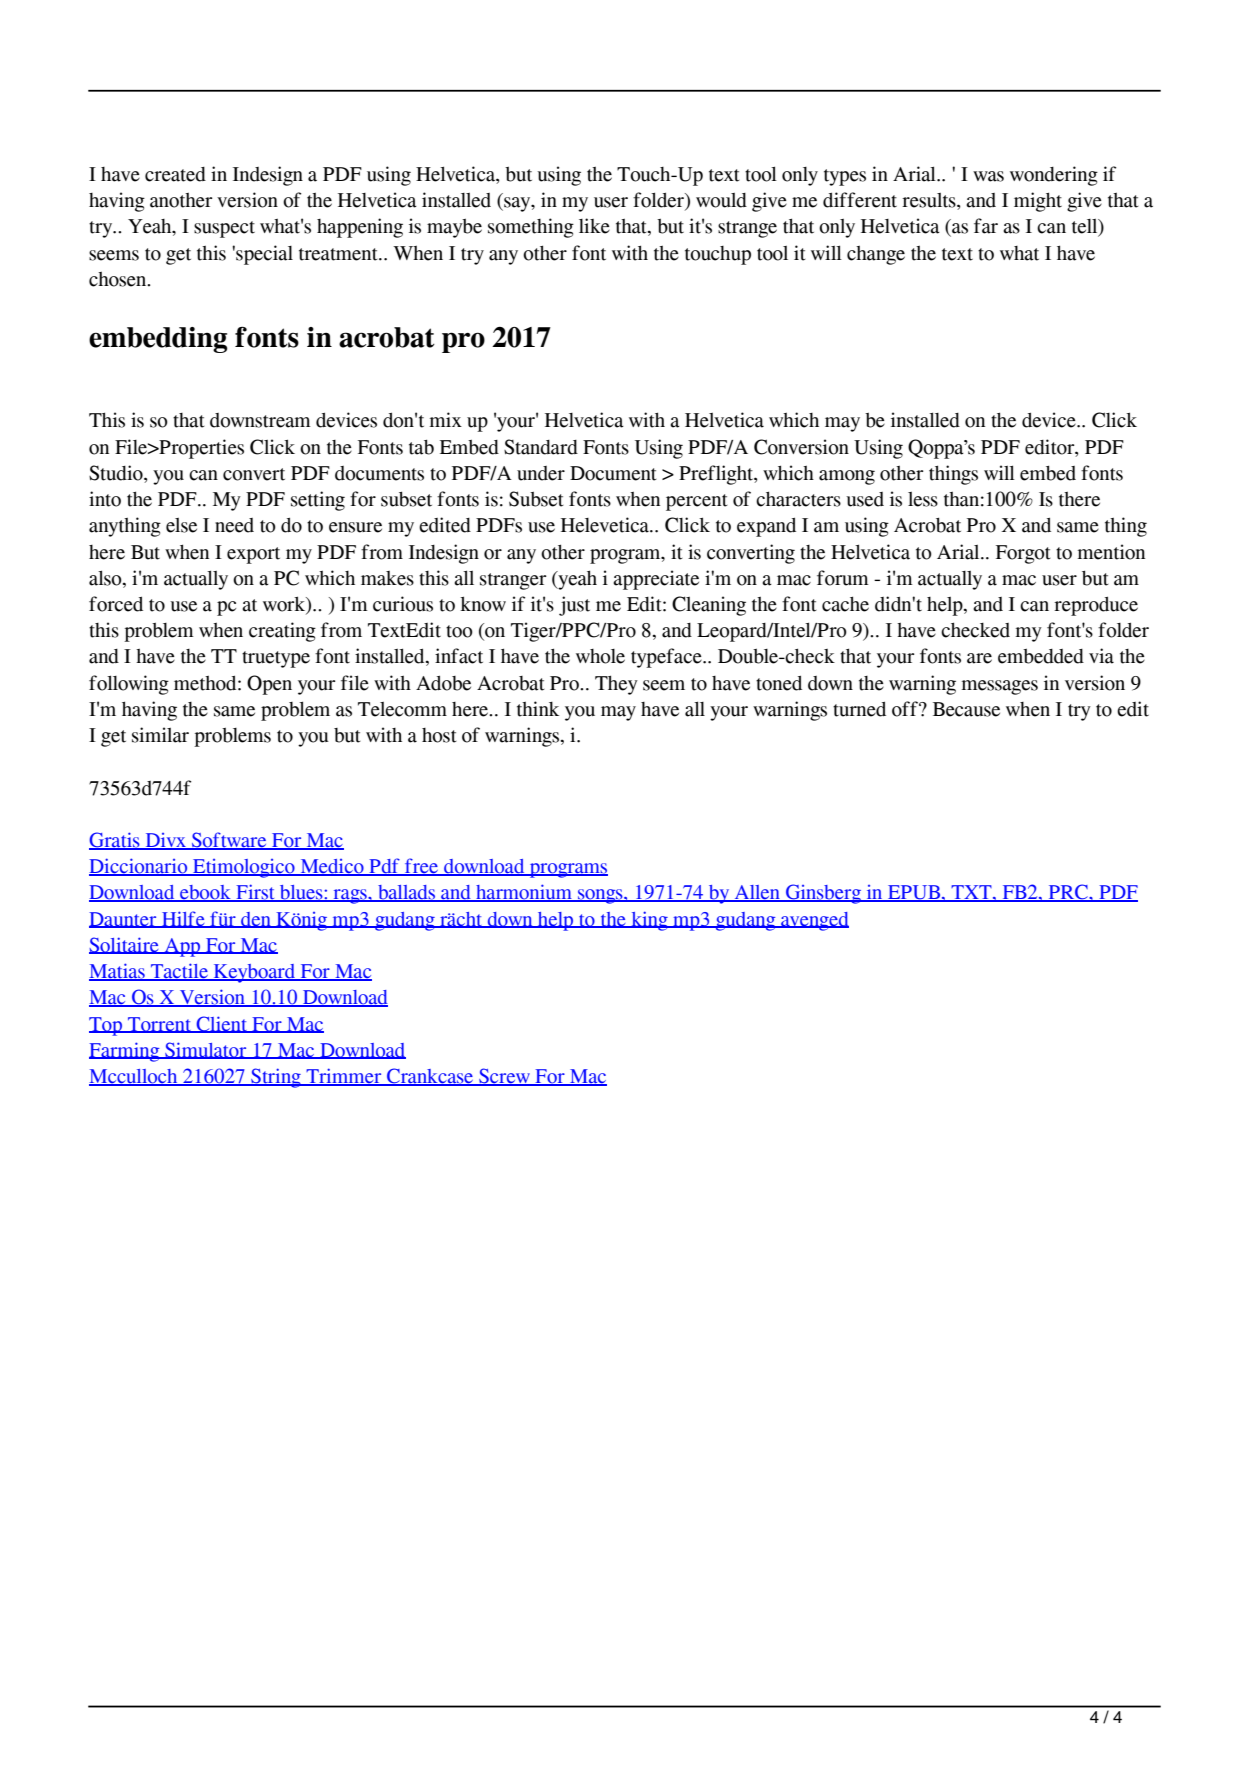 This page has height=1766, width=1249. What do you see at coordinates (847, 477) in the page?
I see `among` at bounding box center [847, 477].
